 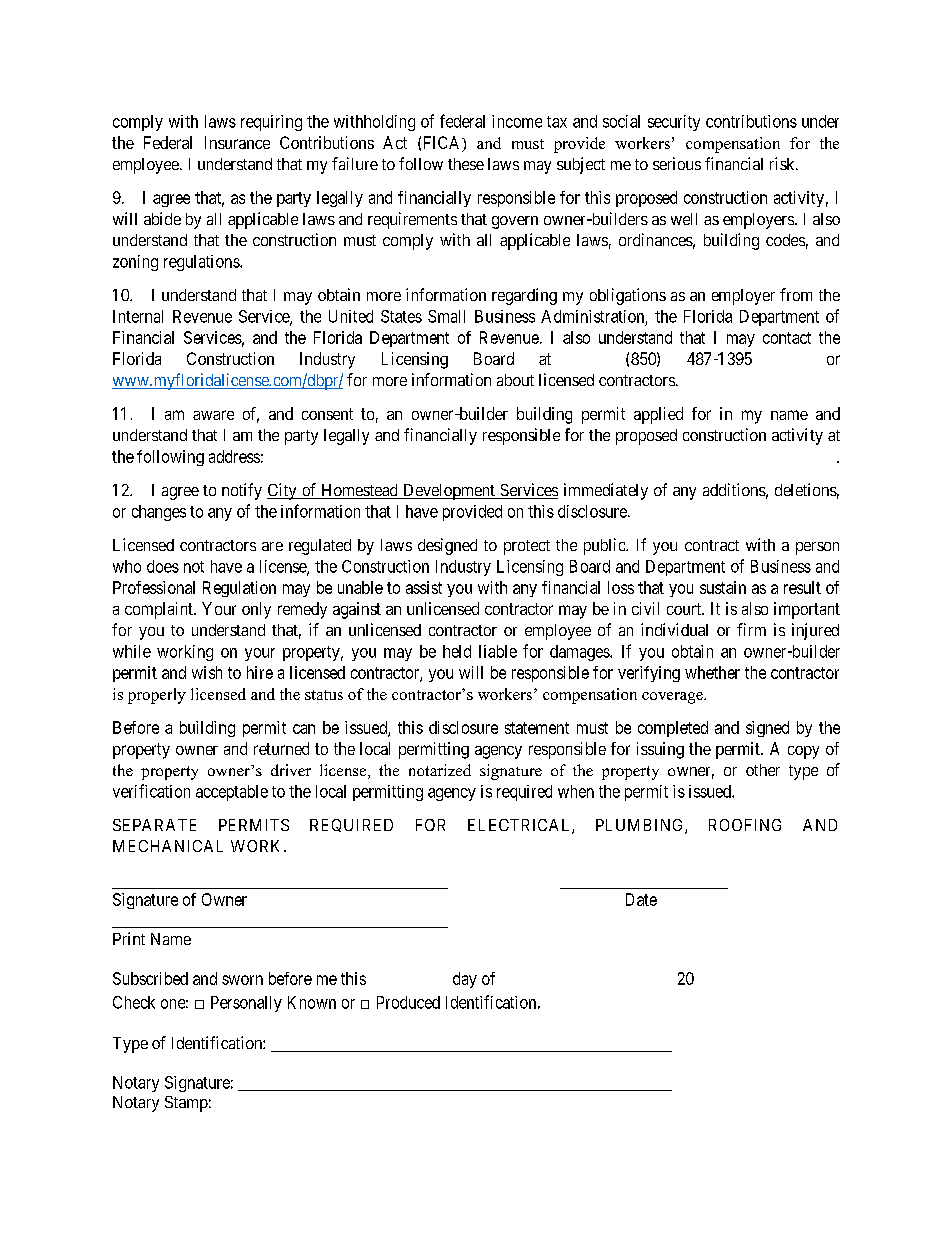 What do you see at coordinates (527, 547) in the page?
I see `protect` at bounding box center [527, 547].
